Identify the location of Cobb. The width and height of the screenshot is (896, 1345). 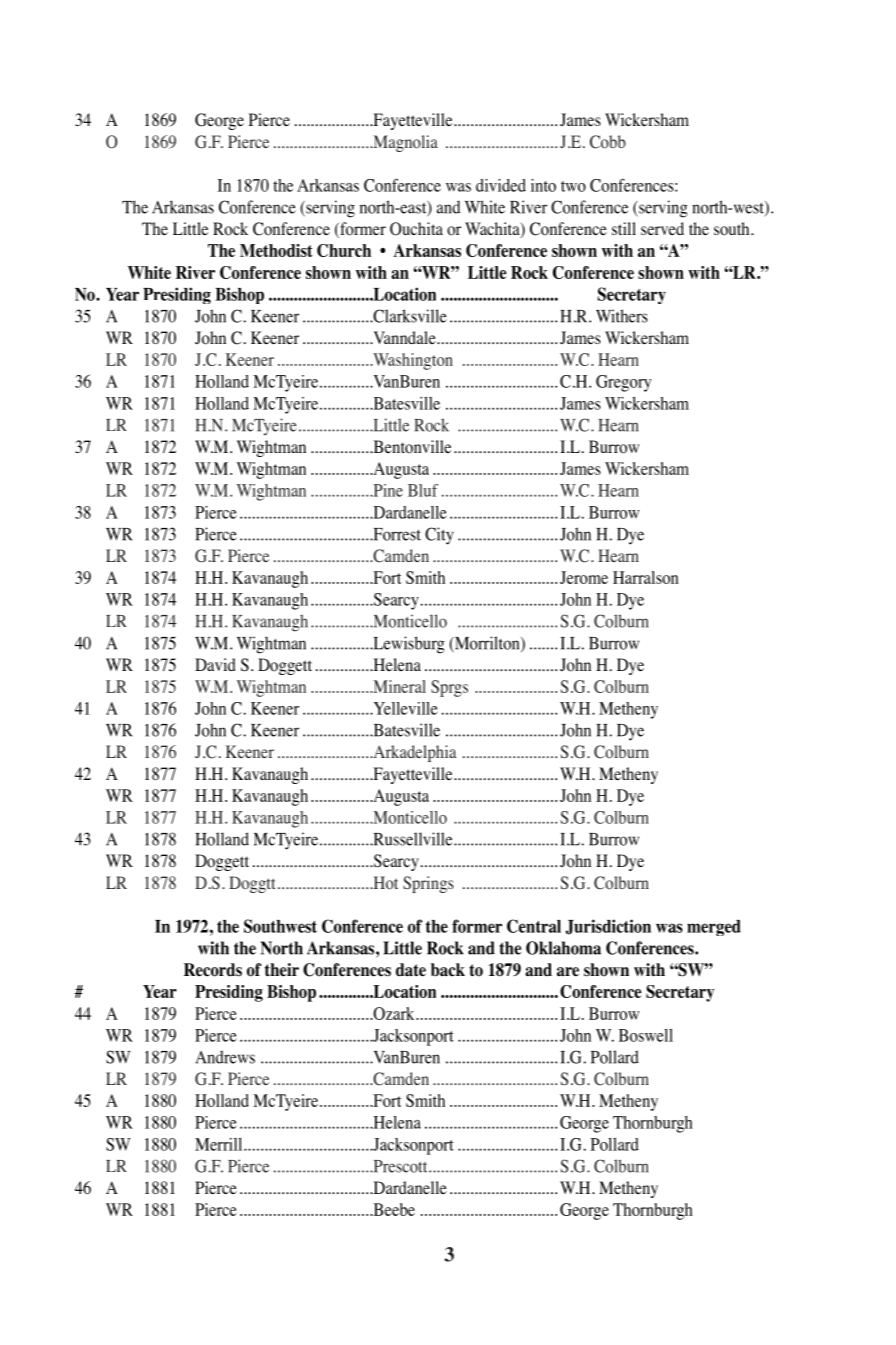
(608, 142).
